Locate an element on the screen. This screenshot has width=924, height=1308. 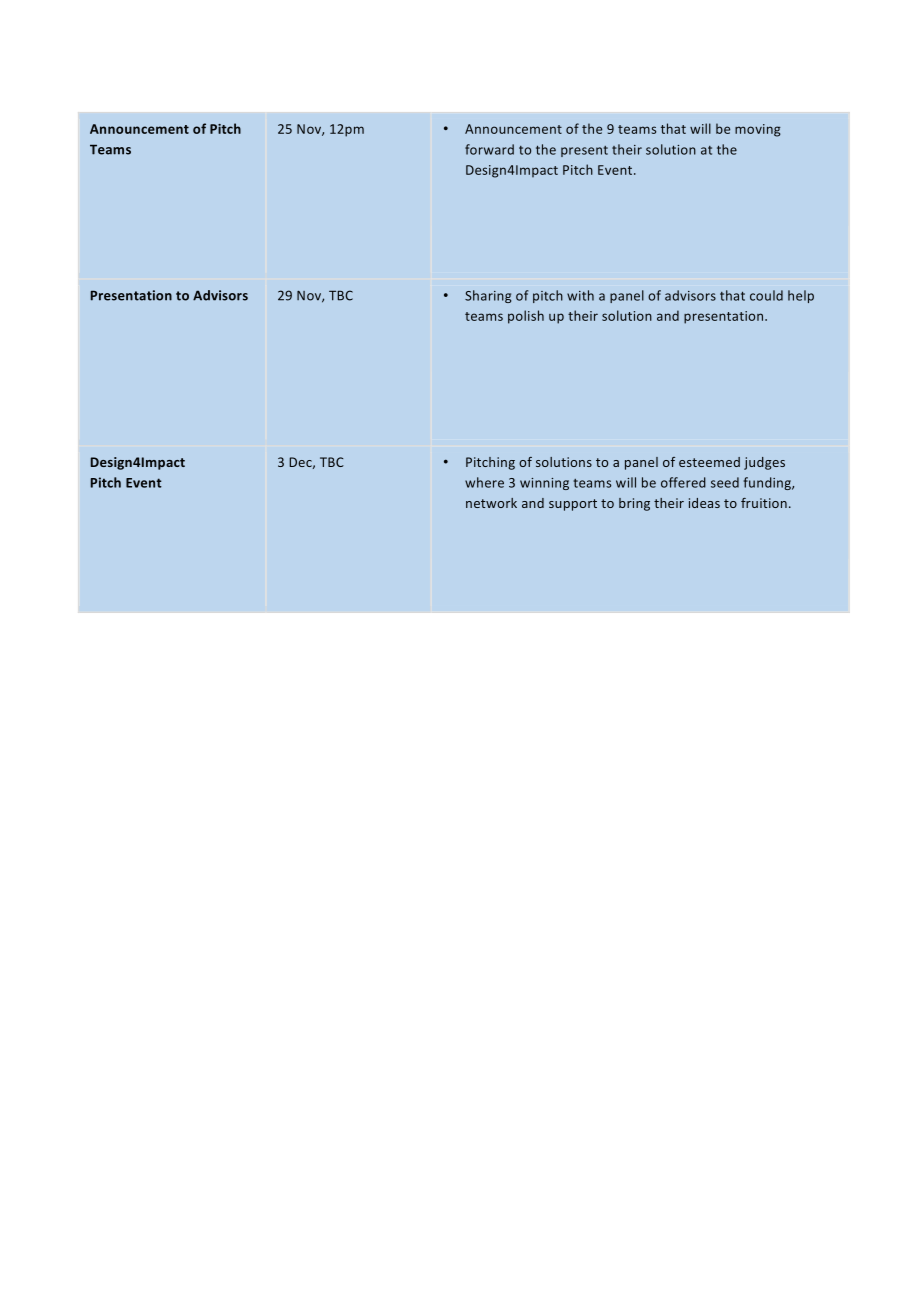
bring is located at coordinates (634, 504).
